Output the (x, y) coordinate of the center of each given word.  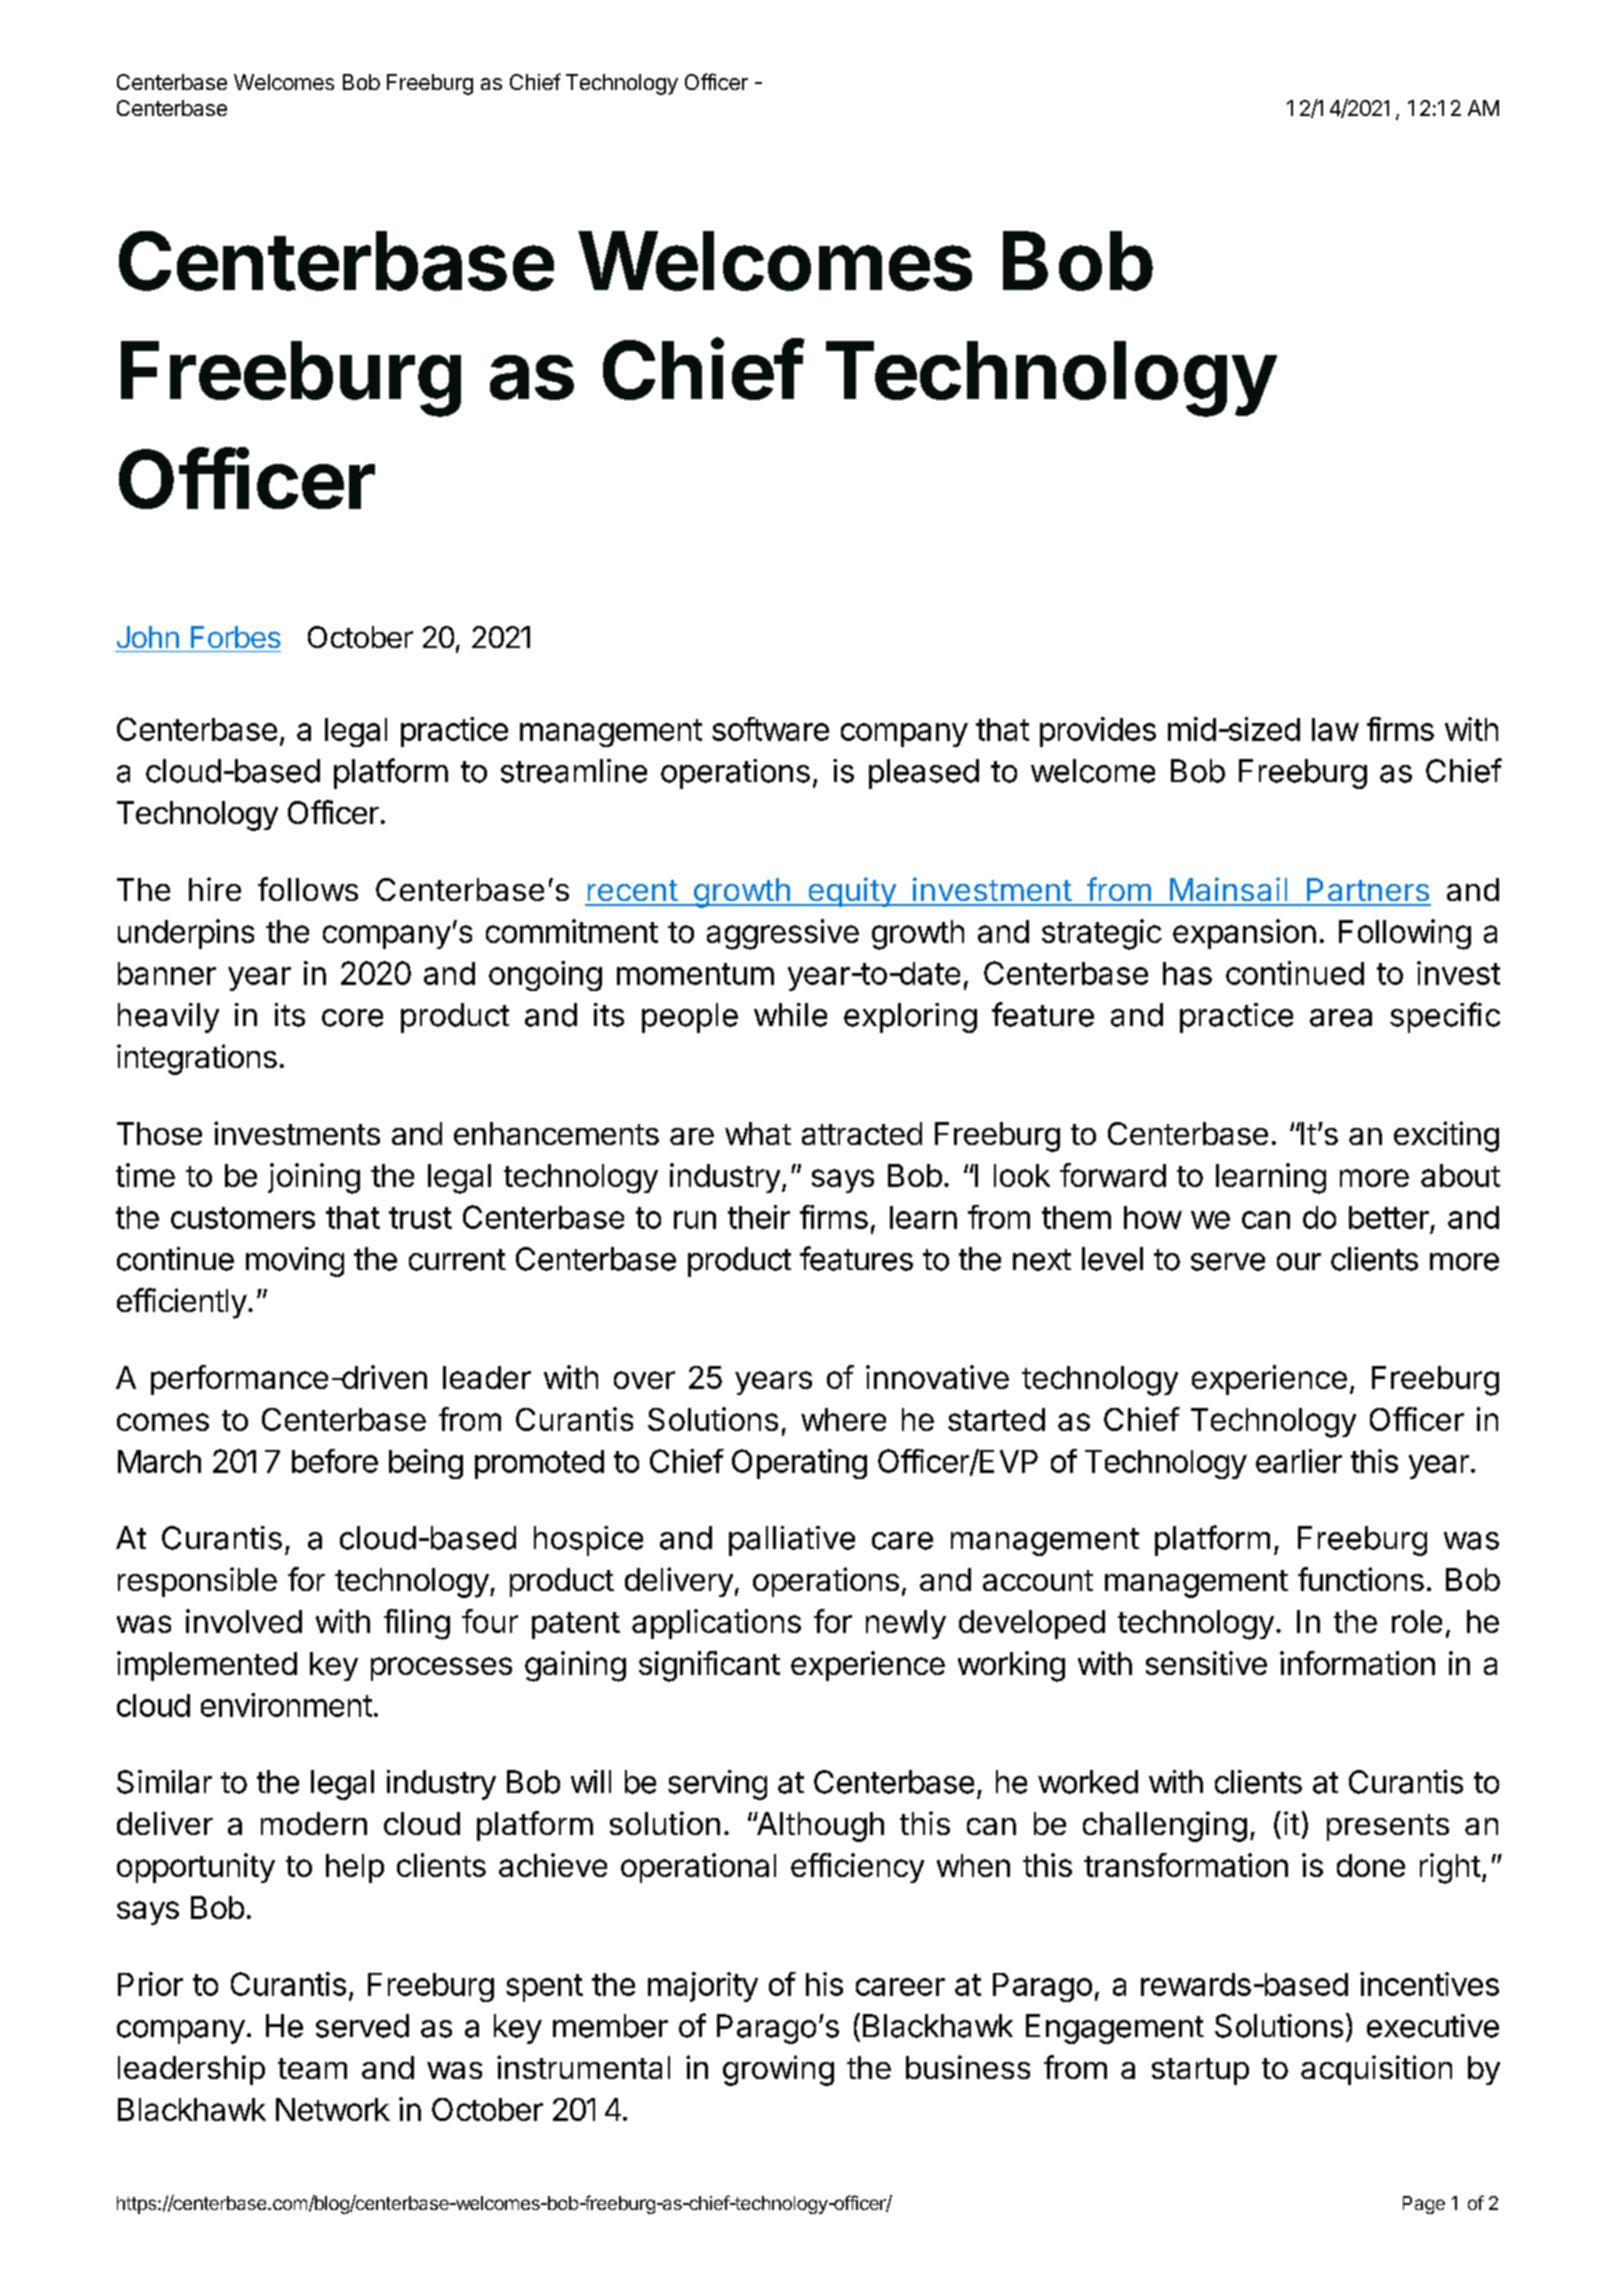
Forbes (236, 637)
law (1335, 729)
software (770, 729)
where (843, 1419)
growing (778, 2070)
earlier (1299, 1461)
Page (1424, 2205)
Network (333, 2109)
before (335, 1461)
